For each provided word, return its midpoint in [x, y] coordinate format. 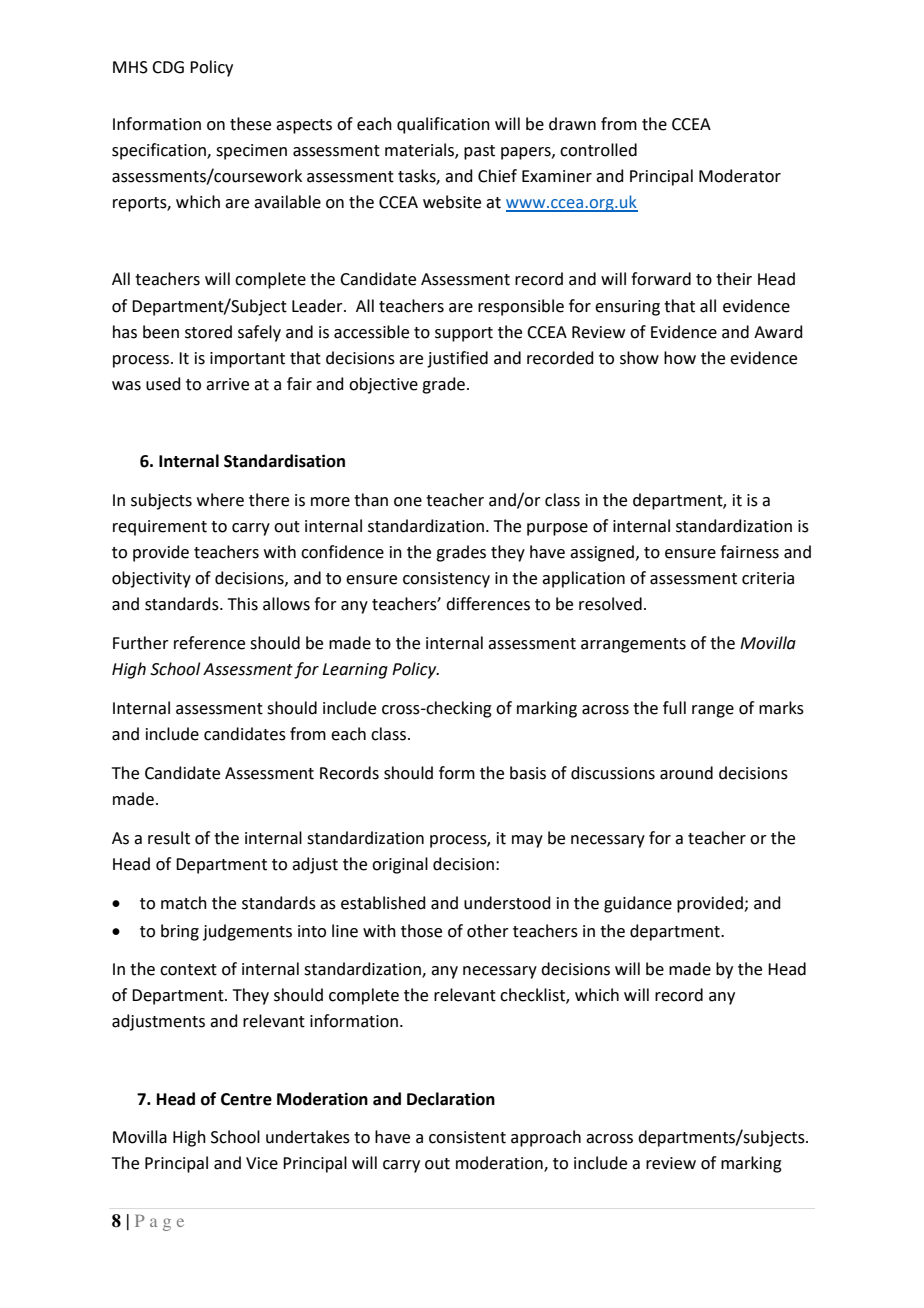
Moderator [740, 176]
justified [457, 359]
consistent [467, 1137]
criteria [768, 578]
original [400, 865]
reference [209, 643]
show [639, 358]
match [184, 903]
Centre [246, 1099]
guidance [638, 904]
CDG [168, 67]
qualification [443, 125]
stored [208, 332]
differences [488, 604]
